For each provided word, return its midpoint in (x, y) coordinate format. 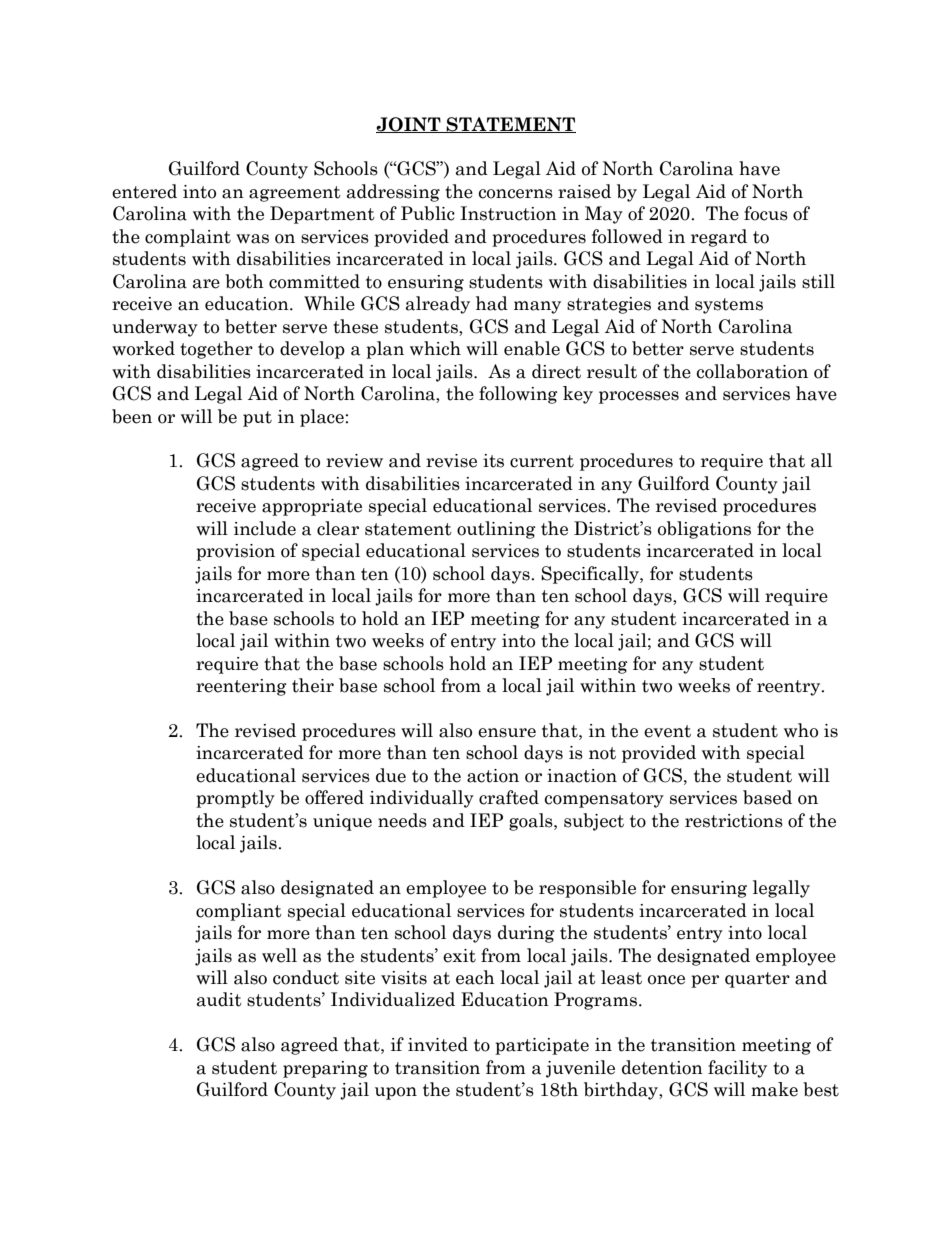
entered (144, 191)
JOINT (409, 125)
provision (235, 552)
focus (766, 213)
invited (438, 1044)
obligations (704, 530)
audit (219, 999)
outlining (496, 530)
